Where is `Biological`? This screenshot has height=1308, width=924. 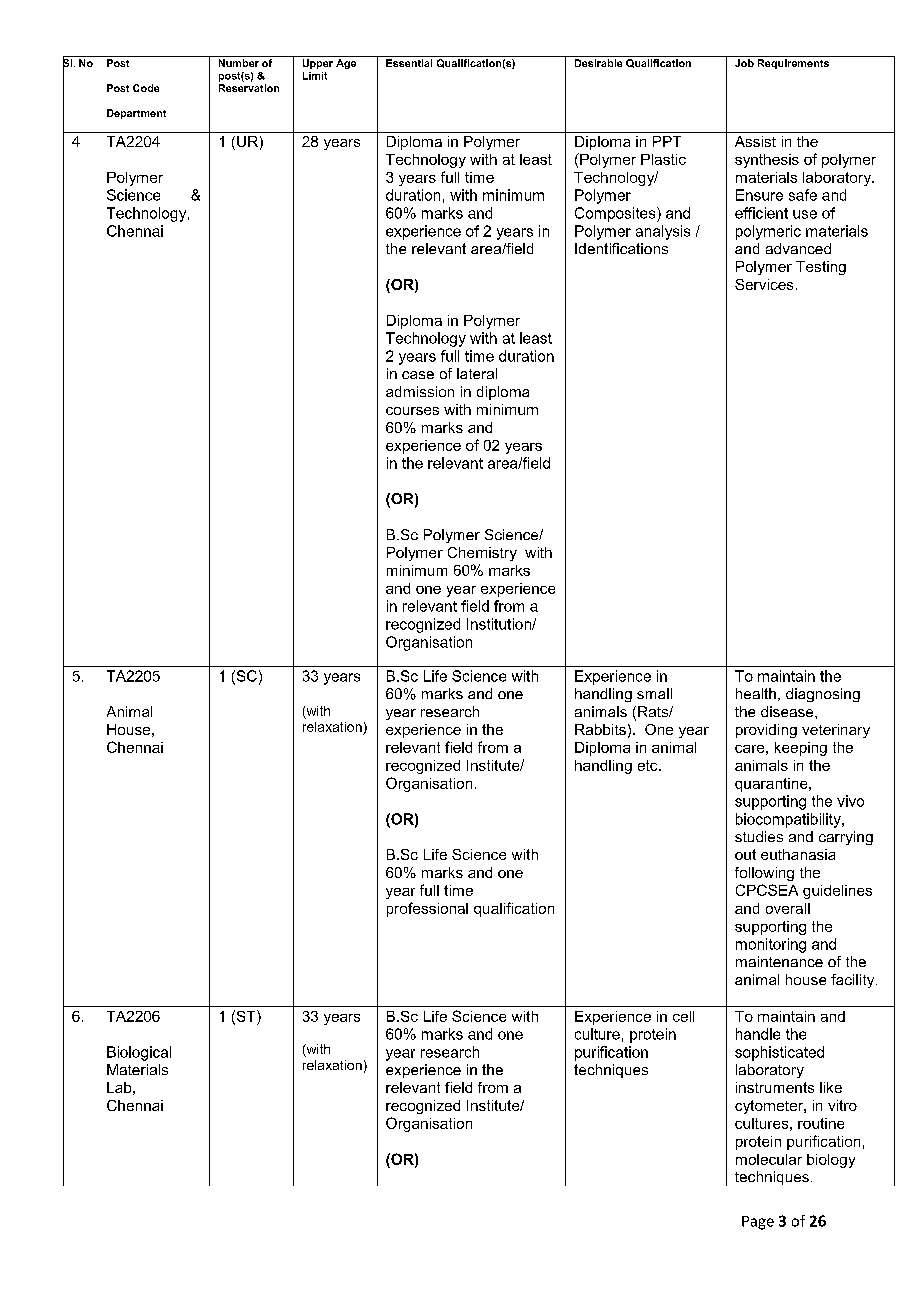 Biological is located at coordinates (139, 1053).
